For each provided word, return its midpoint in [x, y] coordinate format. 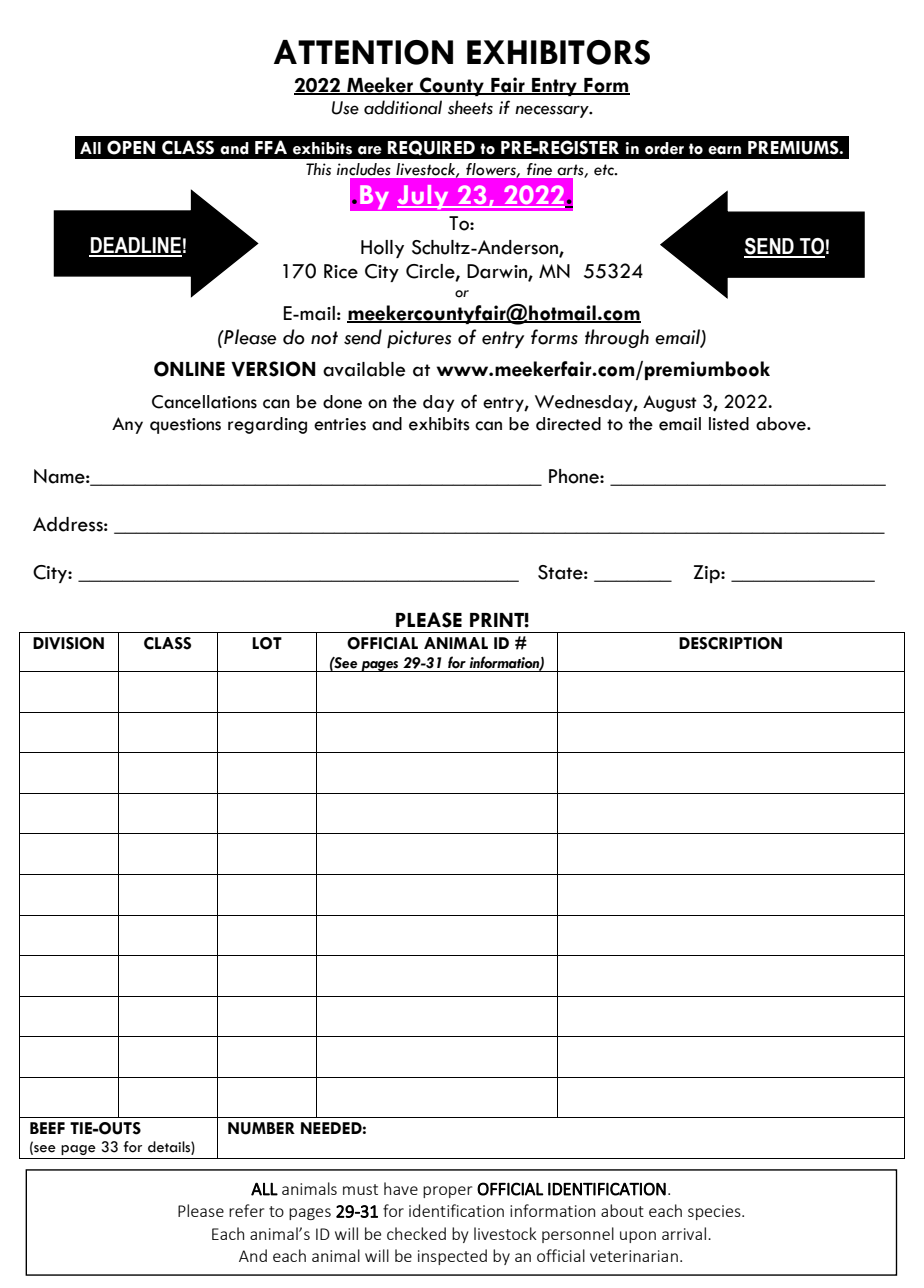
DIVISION [68, 643]
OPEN [131, 147]
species [715, 1212]
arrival [684, 1233]
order [664, 148]
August [670, 403]
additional [403, 107]
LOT [267, 643]
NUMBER [261, 1128]
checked [416, 1233]
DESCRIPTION [730, 643]
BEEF [47, 1128]
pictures [419, 339]
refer [246, 1210]
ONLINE [189, 369]
